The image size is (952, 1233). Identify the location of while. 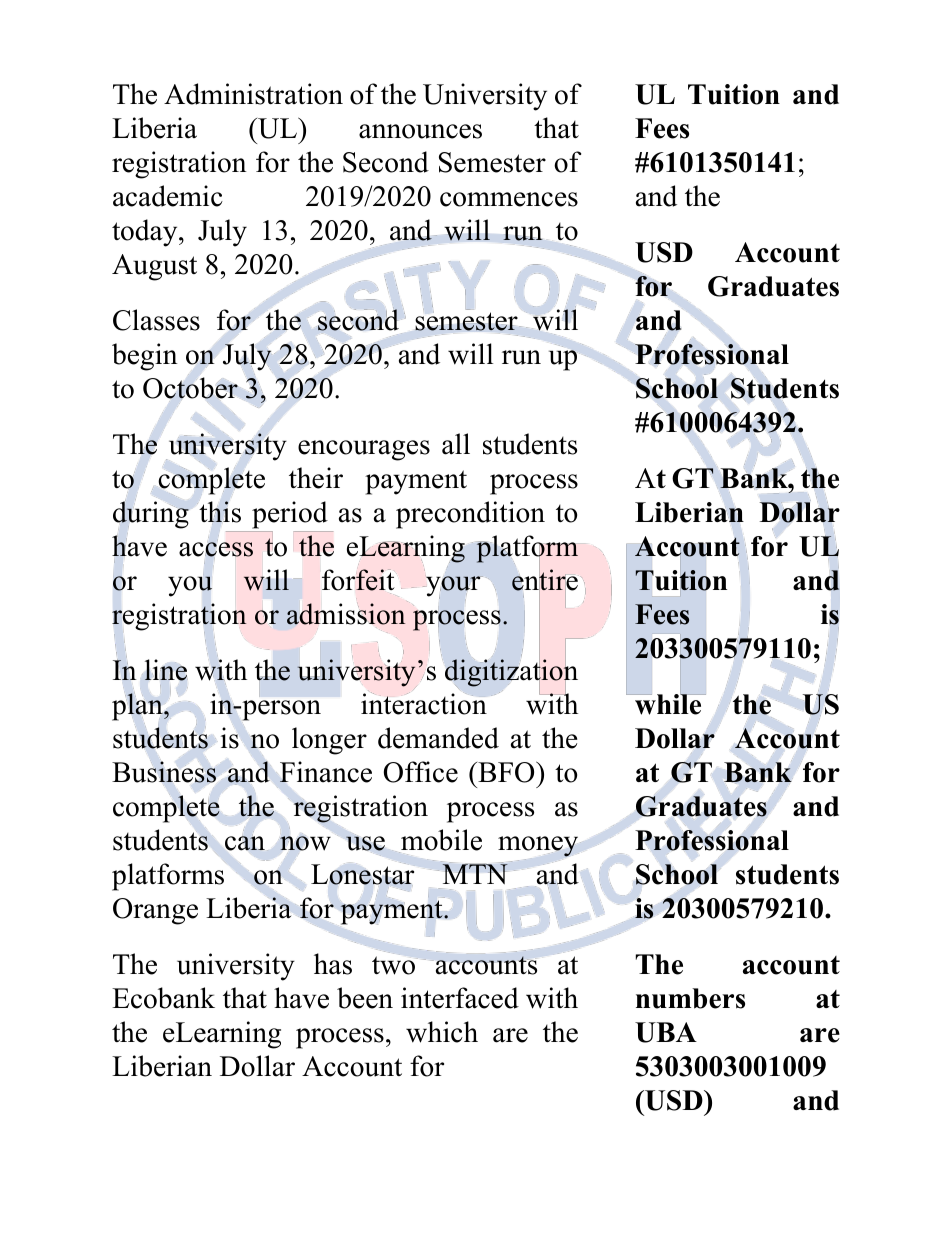
(668, 703).
